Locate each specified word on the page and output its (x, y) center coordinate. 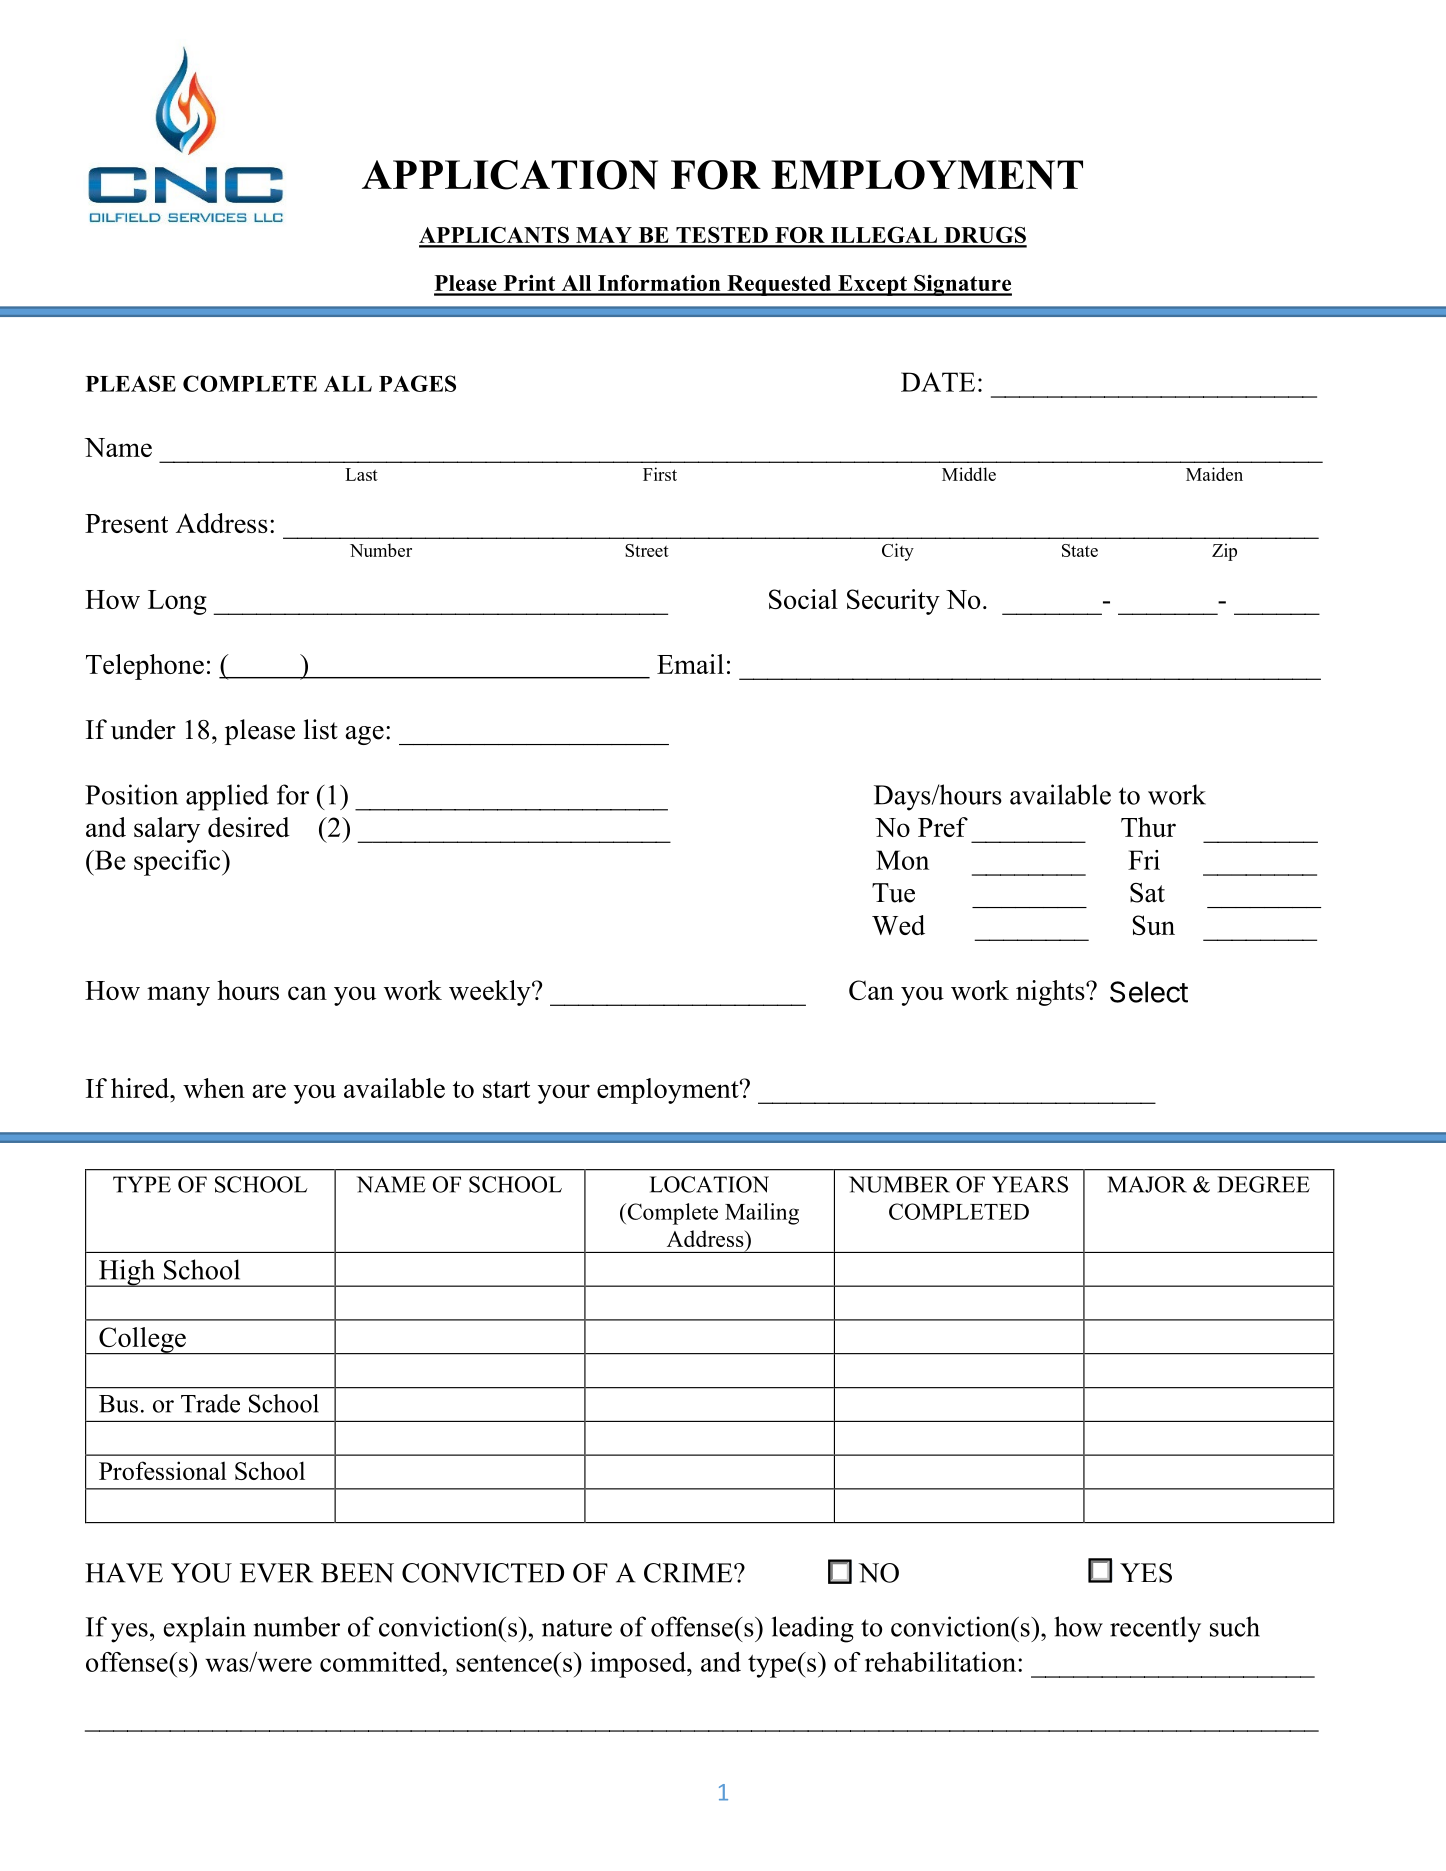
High (126, 1273)
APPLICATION (510, 175)
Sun (1153, 925)
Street (647, 550)
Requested (779, 285)
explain (205, 1629)
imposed (639, 1665)
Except (872, 285)
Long (177, 602)
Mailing (762, 1214)
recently (1155, 1629)
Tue (893, 893)
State (1080, 550)
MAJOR (1147, 1184)
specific (178, 863)
